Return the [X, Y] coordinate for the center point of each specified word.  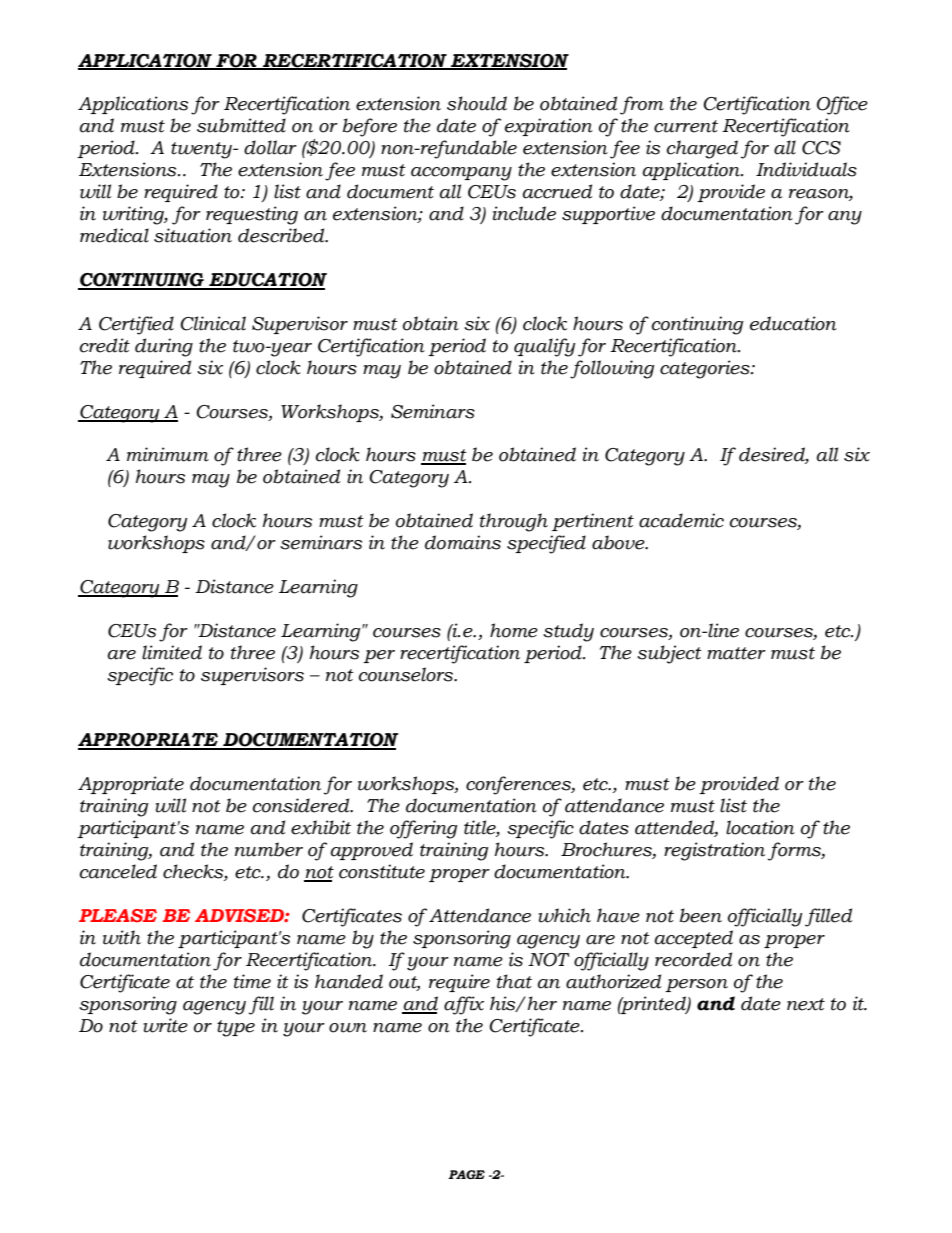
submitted [241, 125]
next [806, 1004]
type [236, 1028]
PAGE [466, 1174]
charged [702, 149]
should [477, 103]
